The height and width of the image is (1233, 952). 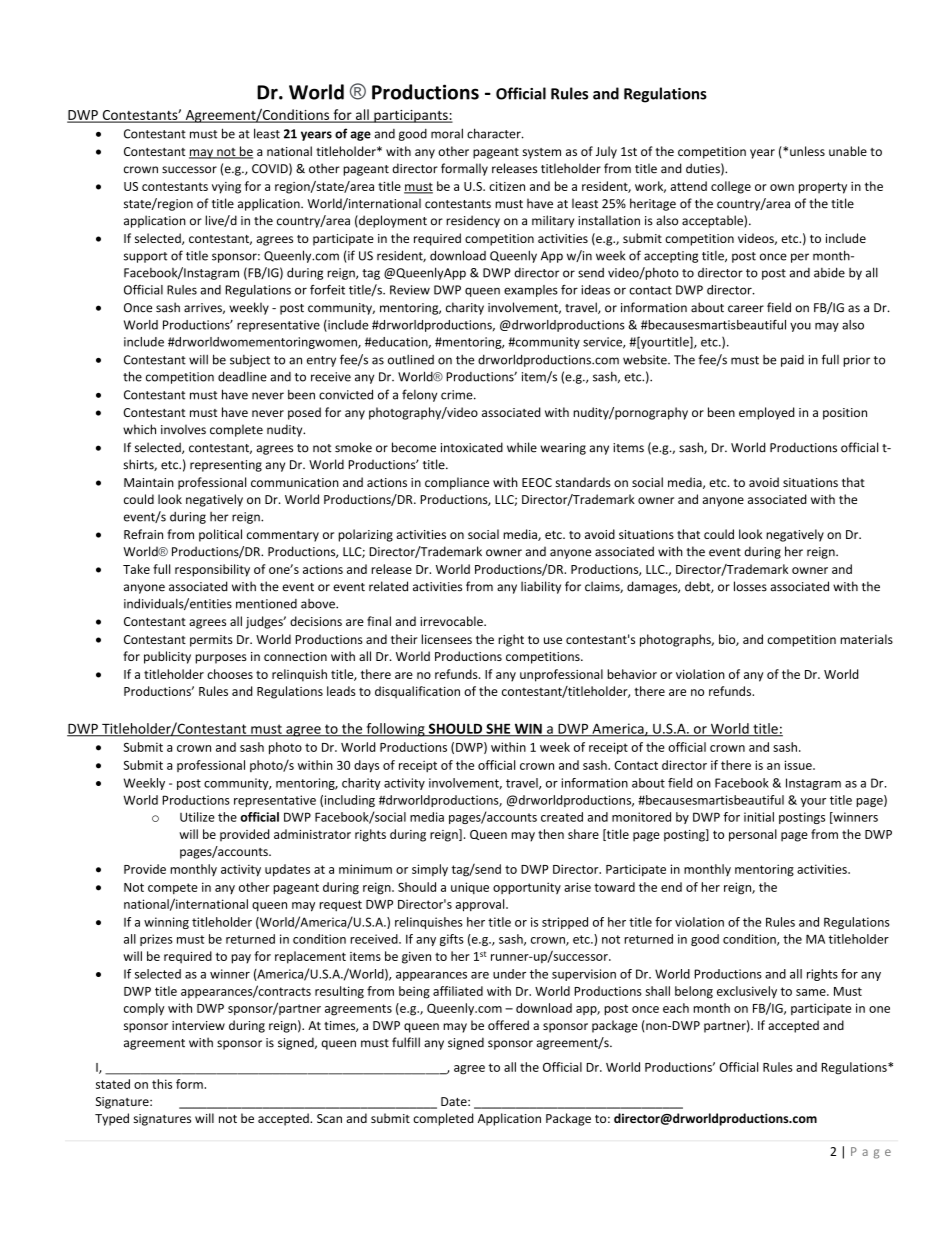 I want to click on paid, so click(x=792, y=361).
